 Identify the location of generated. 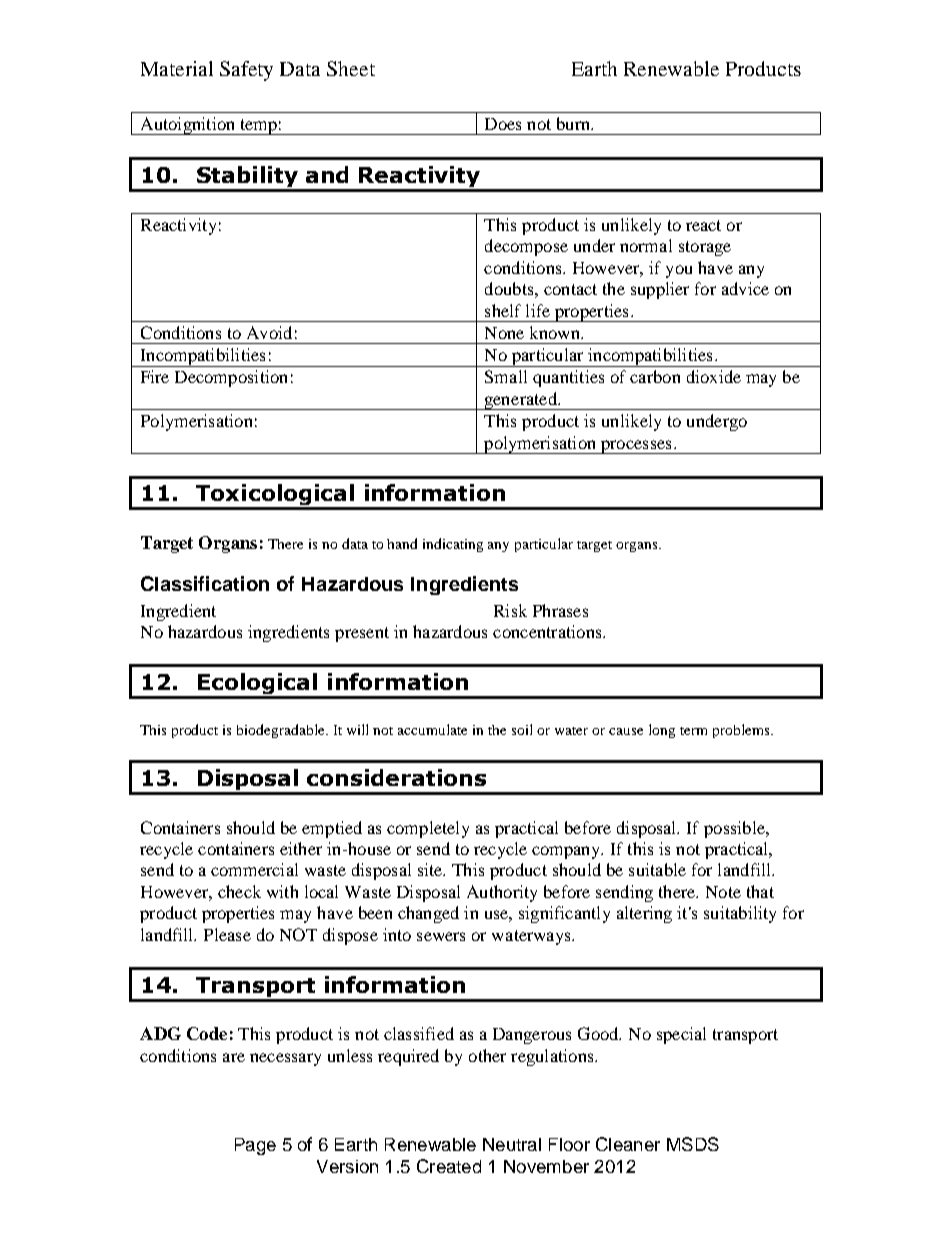
(521, 401).
